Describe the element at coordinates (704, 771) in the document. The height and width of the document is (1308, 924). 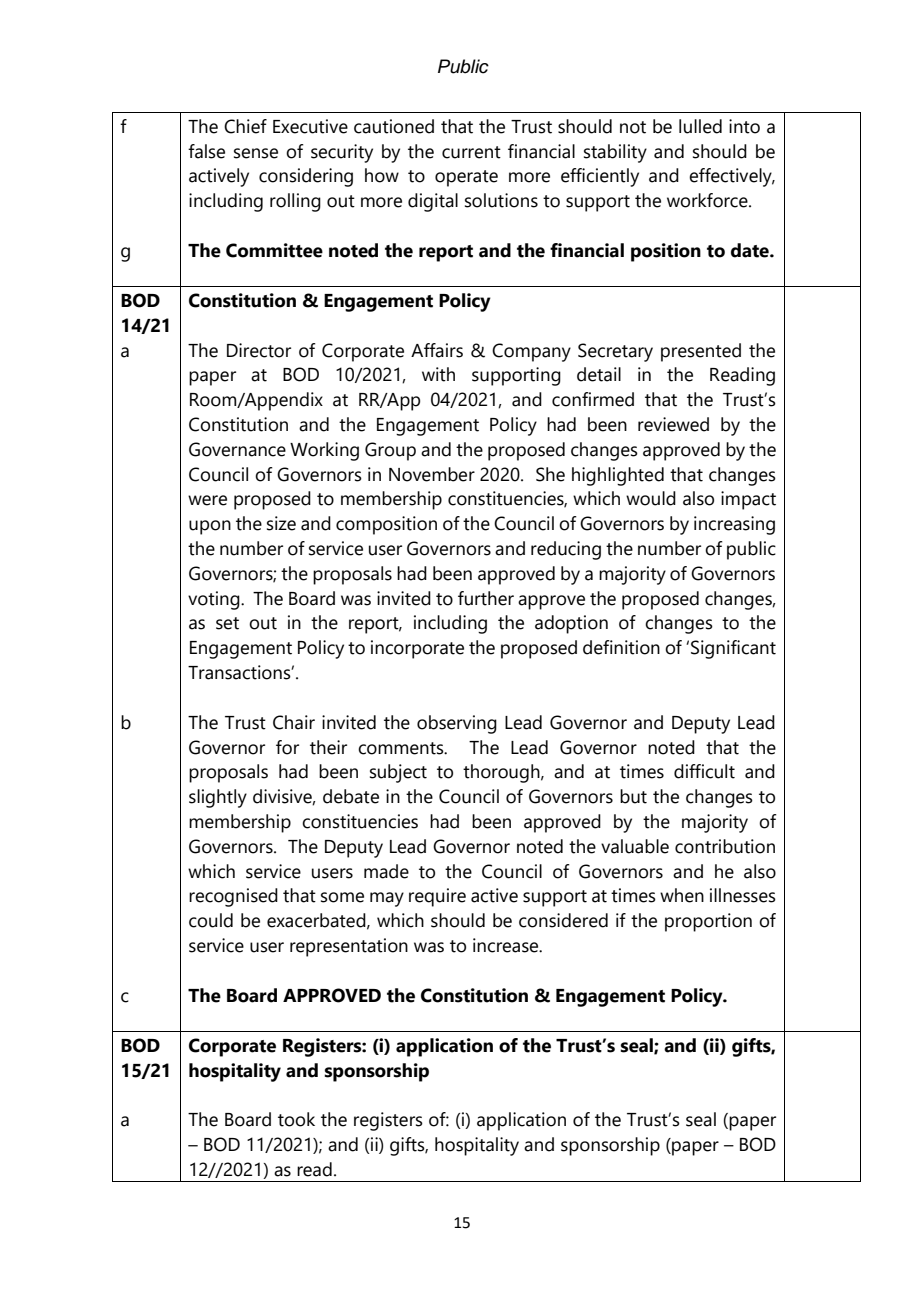
I see `difficult` at that location.
